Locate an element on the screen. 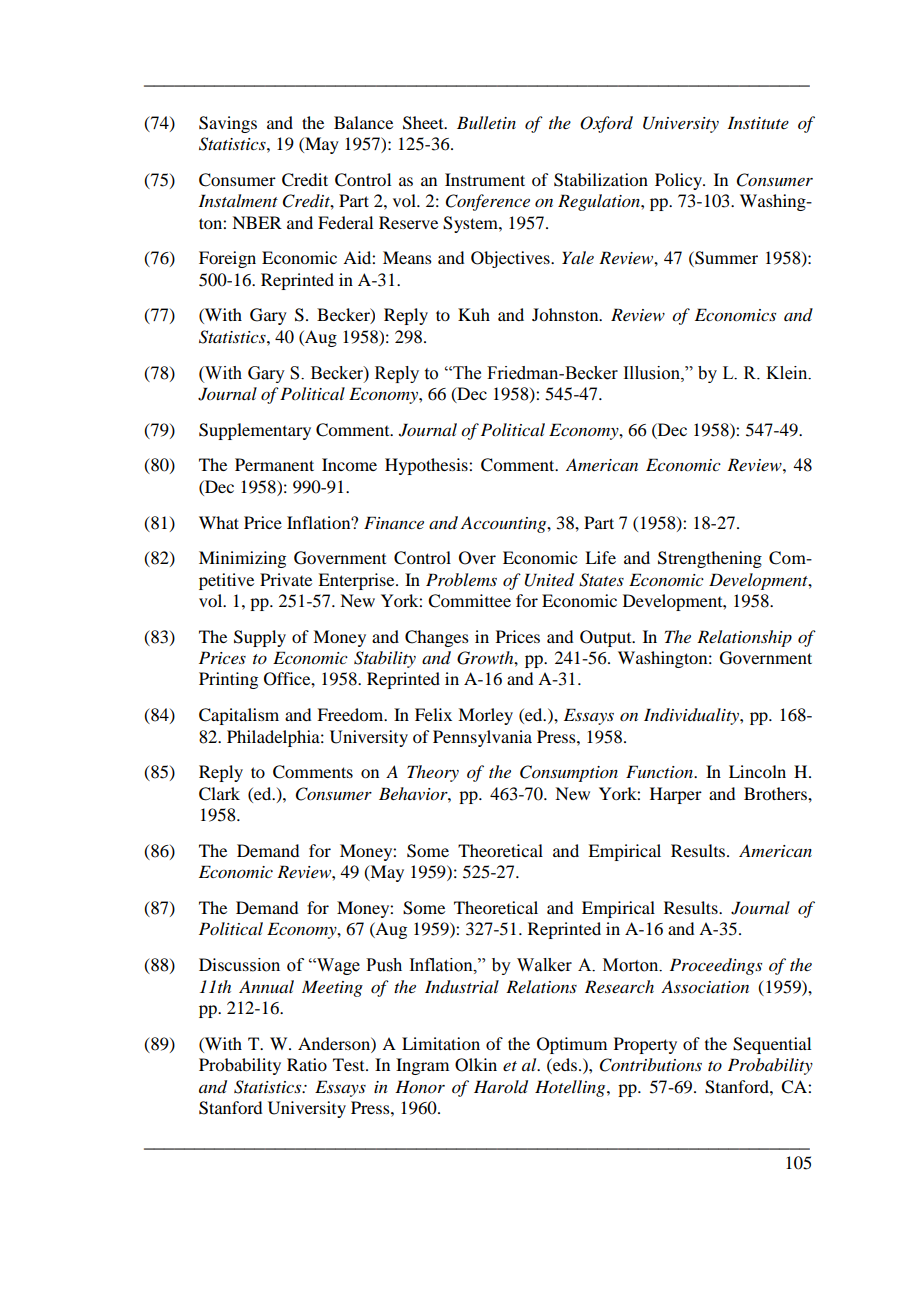  Kuh is located at coordinates (474, 314).
